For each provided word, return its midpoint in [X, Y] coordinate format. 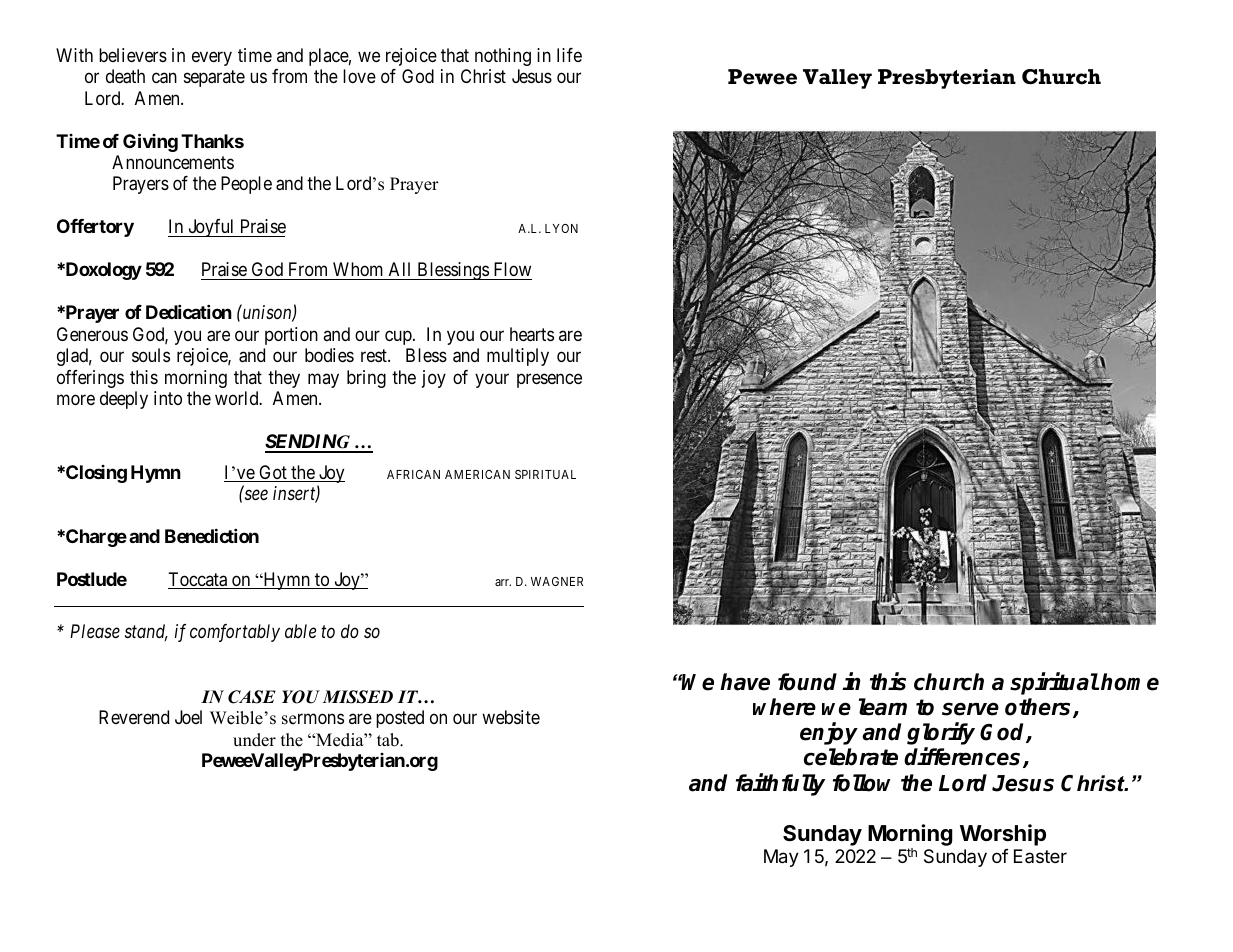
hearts [532, 334]
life [569, 55]
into [168, 398]
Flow [511, 271]
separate [214, 78]
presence [549, 380]
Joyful [211, 228]
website [511, 717]
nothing [503, 57]
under [254, 740]
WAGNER [557, 581]
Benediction [212, 535]
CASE [252, 697]
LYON [561, 228]
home [1130, 682]
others [1039, 708]
